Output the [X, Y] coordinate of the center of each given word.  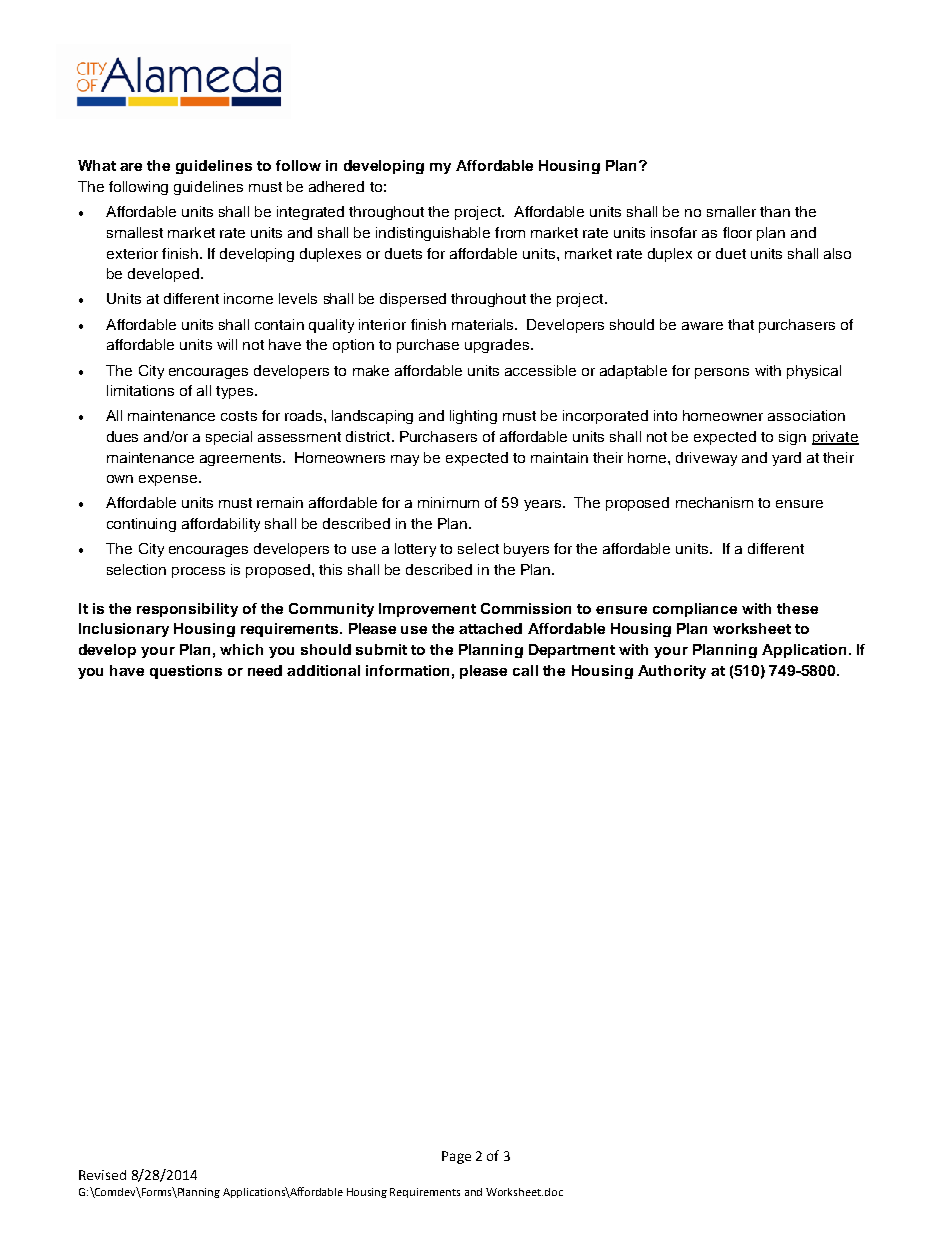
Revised [102, 1175]
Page [456, 1157]
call [525, 670]
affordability [221, 525]
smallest [135, 232]
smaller [731, 211]
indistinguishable [433, 234]
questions [186, 672]
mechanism [714, 502]
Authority [672, 672]
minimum [448, 502]
